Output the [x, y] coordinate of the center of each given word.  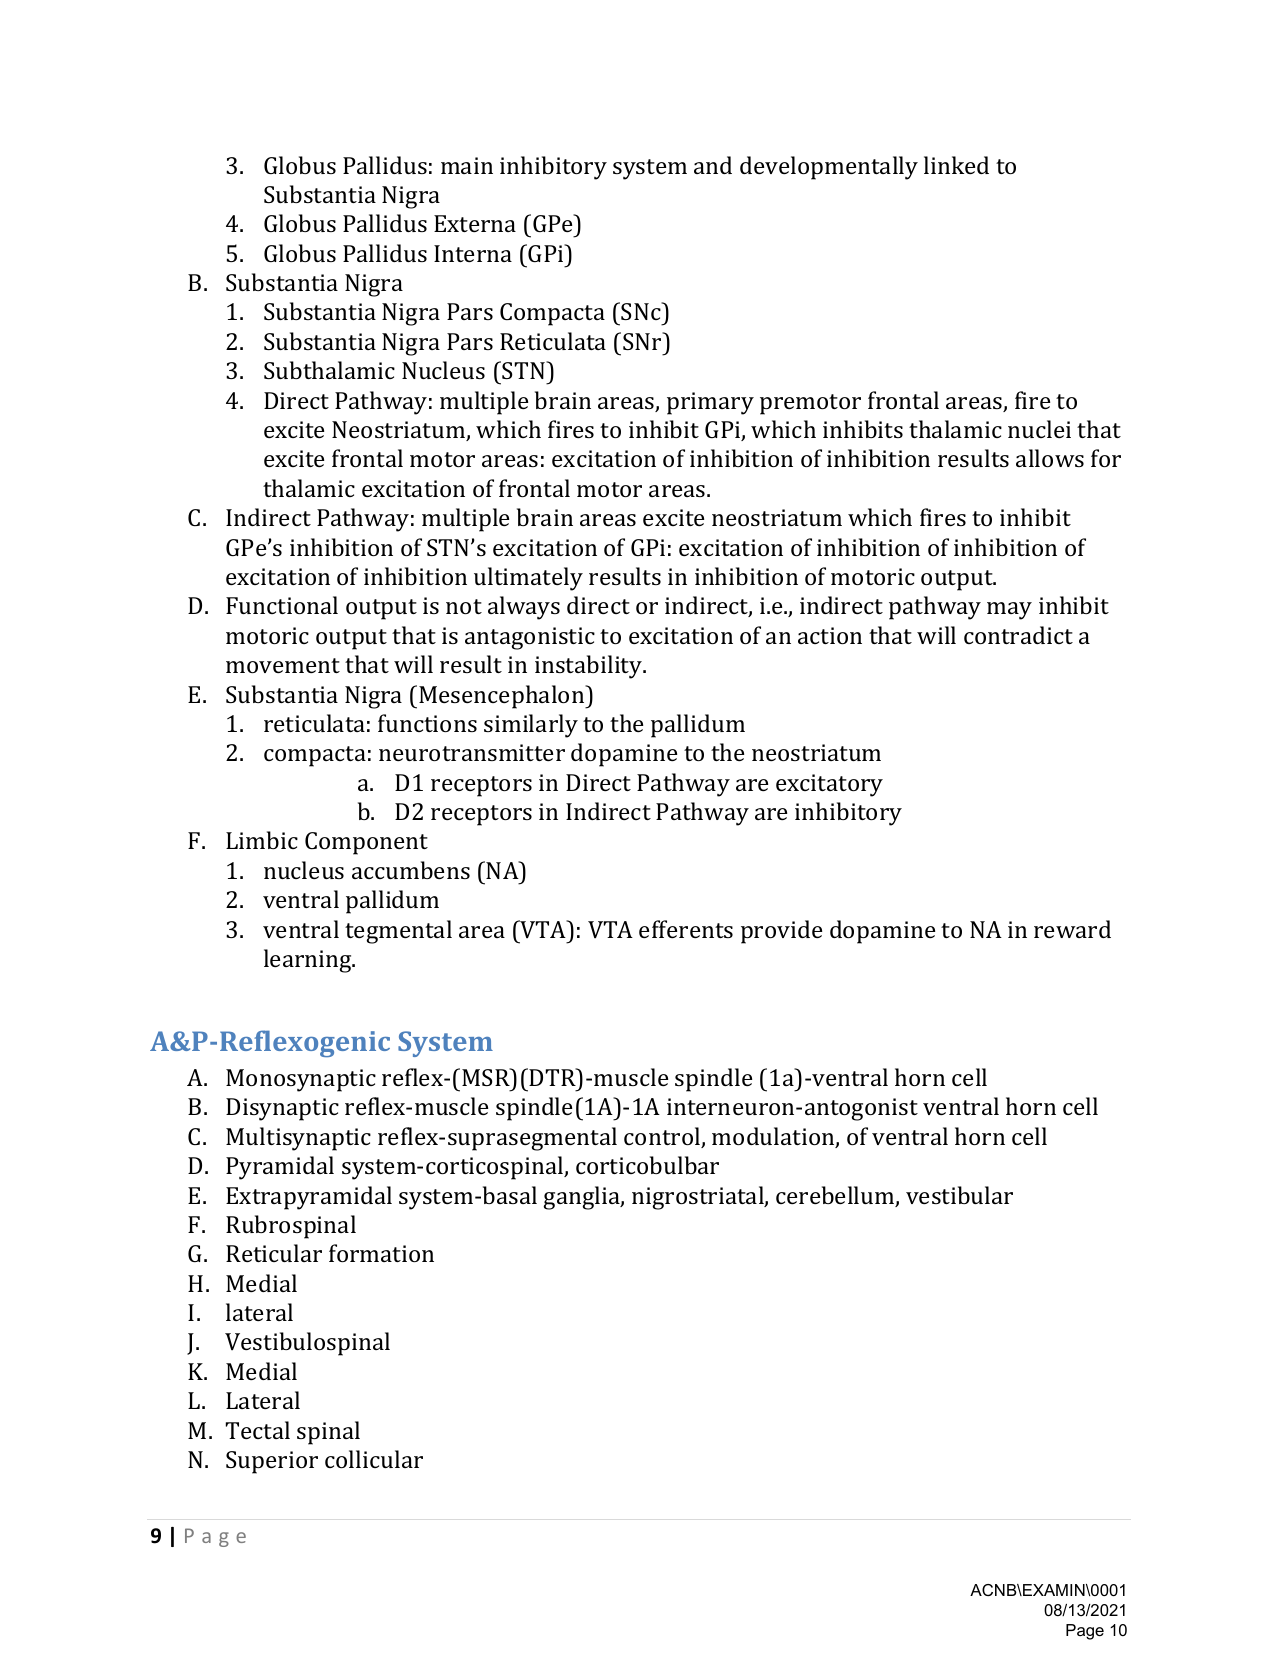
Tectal [258, 1430]
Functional [282, 605]
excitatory [829, 785]
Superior [272, 1462]
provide [781, 932]
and [713, 165]
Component [366, 843]
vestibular [959, 1195]
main [467, 165]
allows [1050, 458]
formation [381, 1253]
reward [1072, 929]
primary [710, 403]
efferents [686, 929]
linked [956, 165]
